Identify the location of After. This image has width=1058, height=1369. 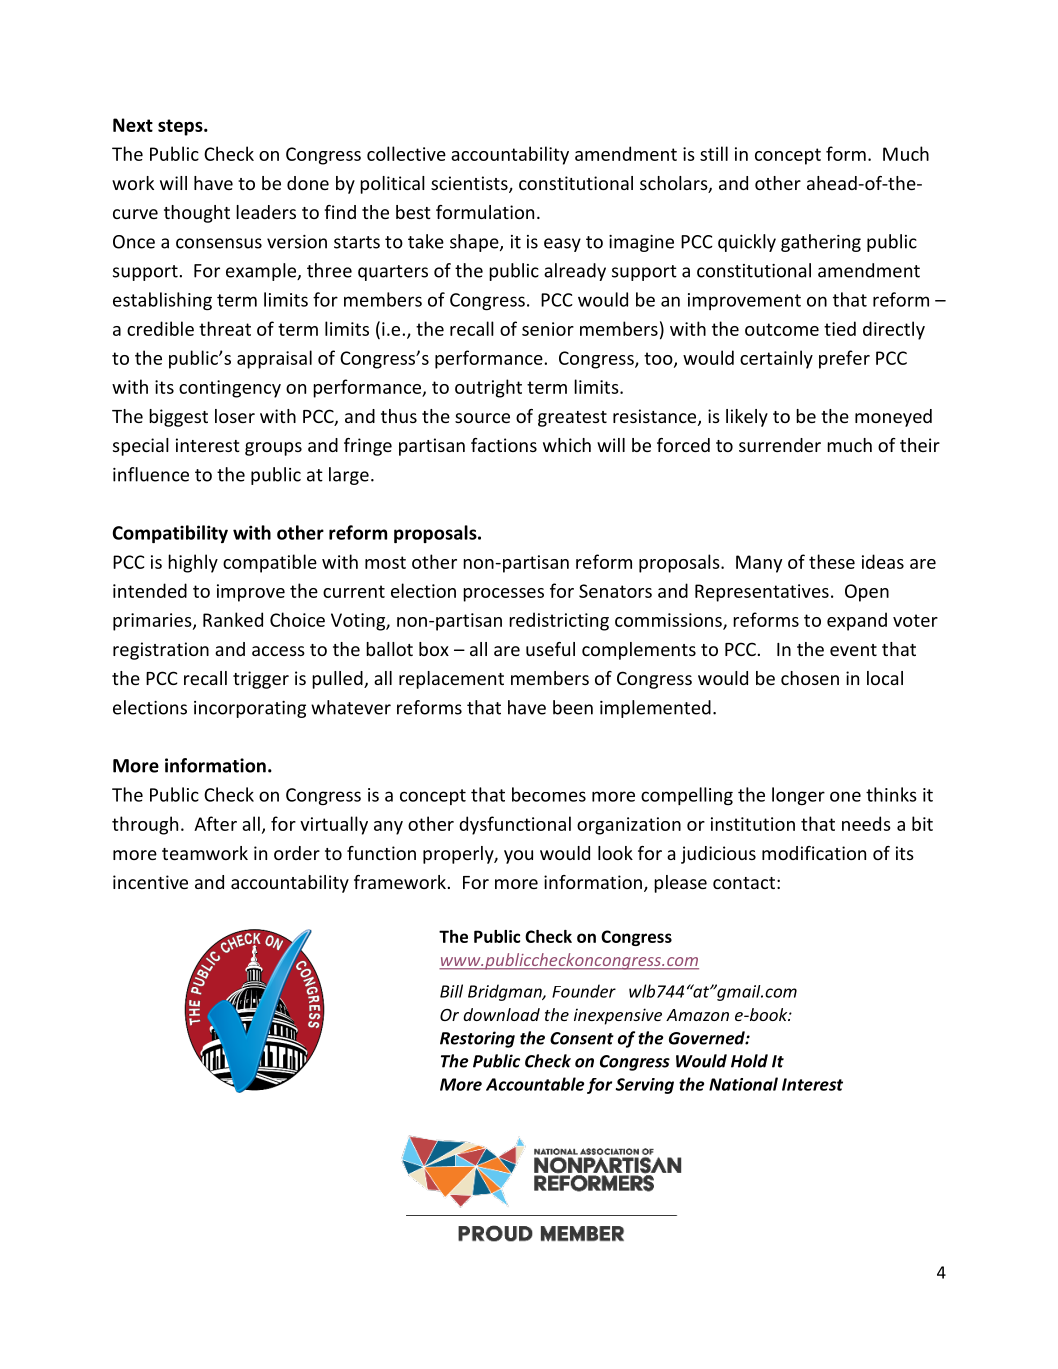
(215, 823).
